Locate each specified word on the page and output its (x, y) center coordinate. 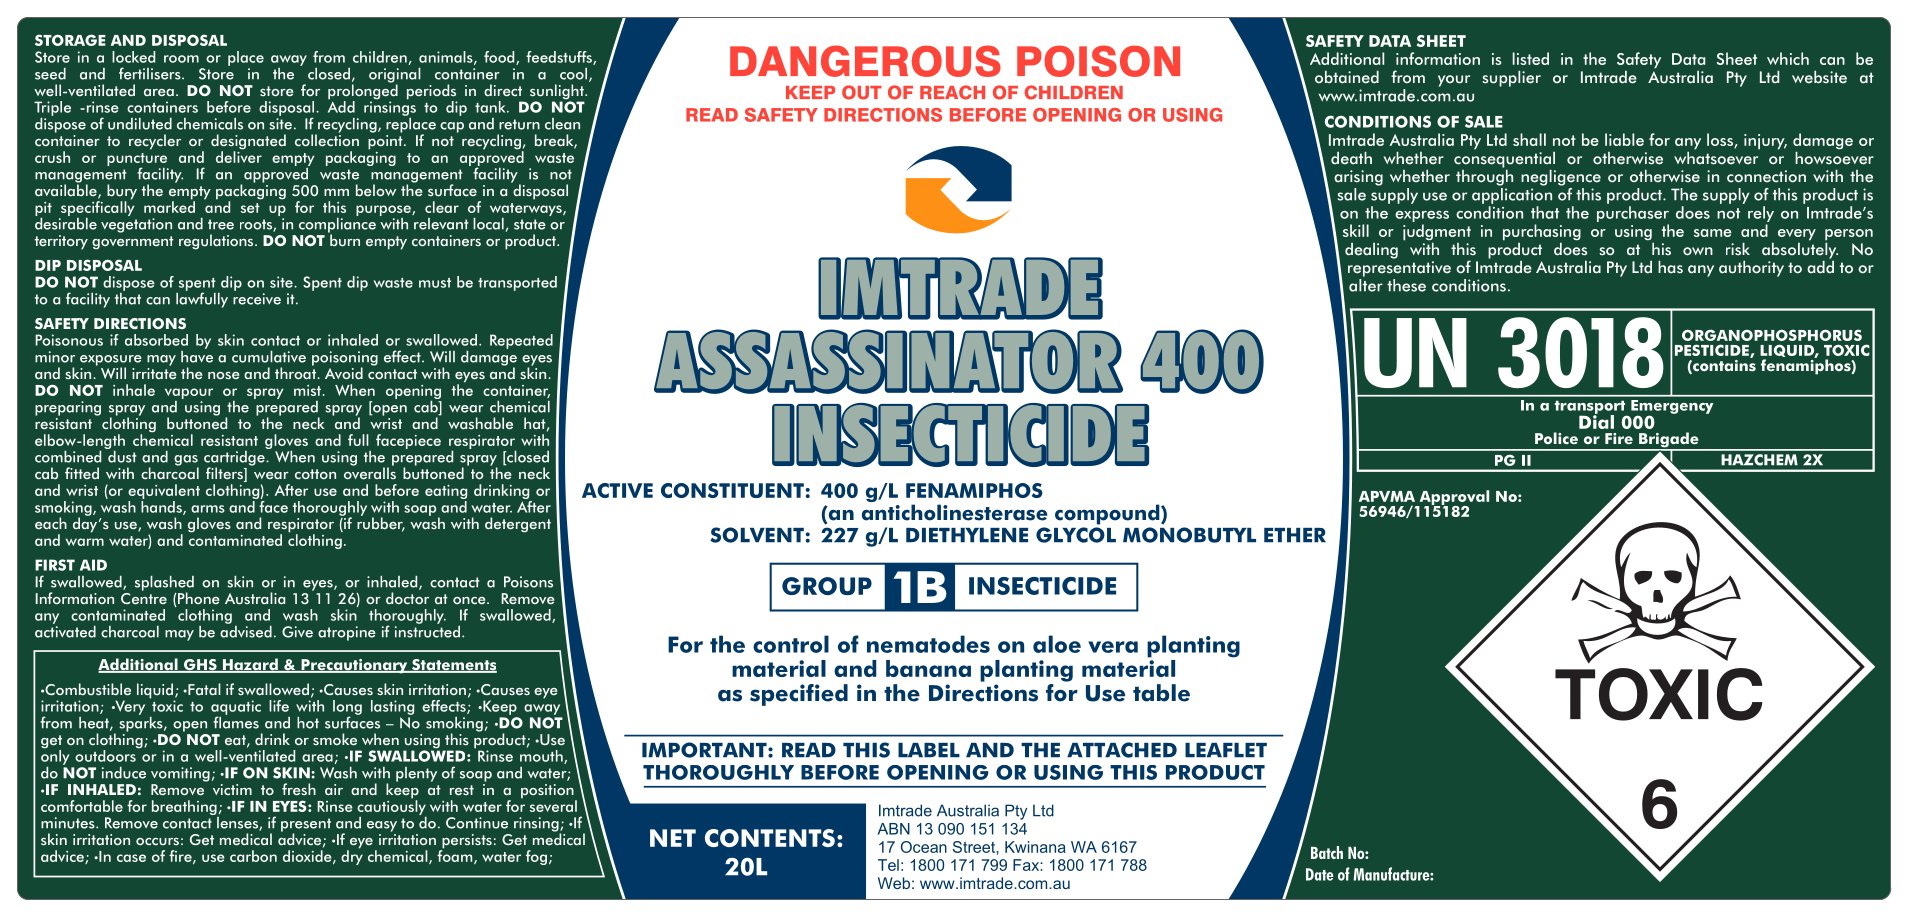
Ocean (924, 847)
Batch (1327, 852)
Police (1556, 438)
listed (1531, 58)
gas (186, 461)
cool (573, 74)
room (181, 59)
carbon (253, 856)
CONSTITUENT (732, 490)
